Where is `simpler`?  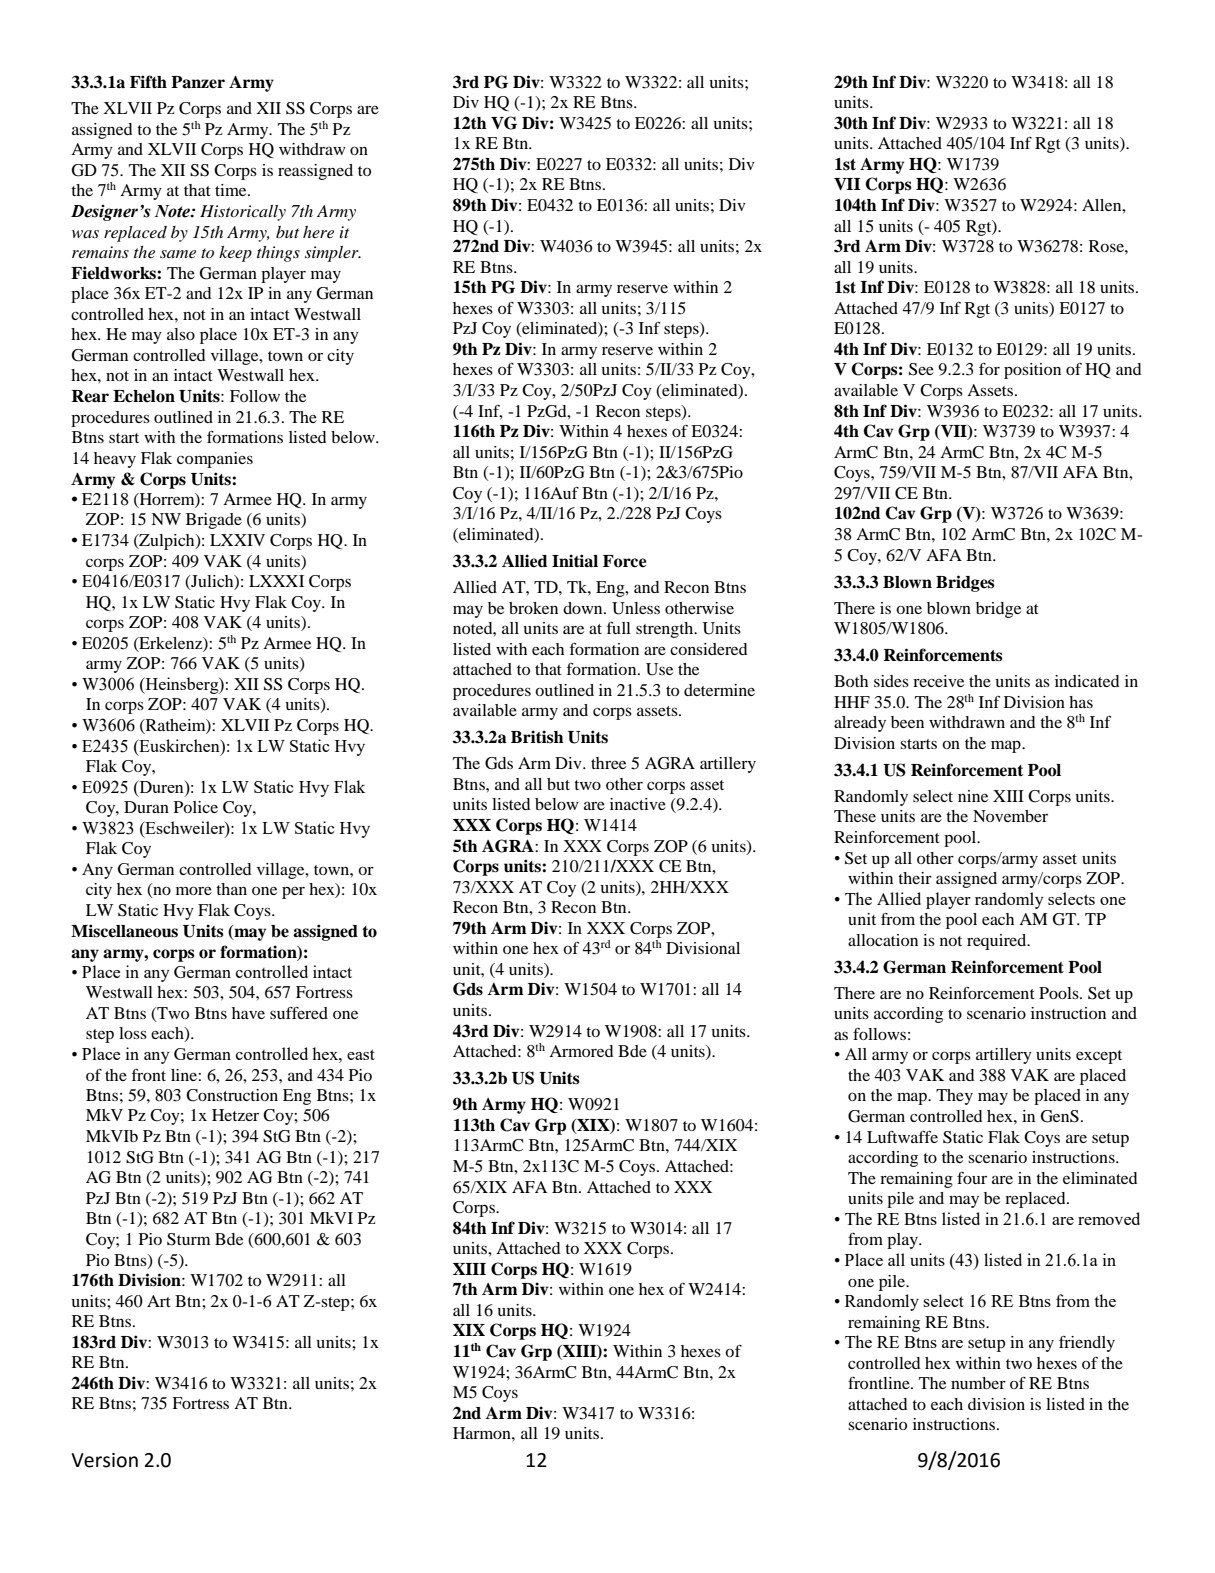 simpler is located at coordinates (333, 254).
